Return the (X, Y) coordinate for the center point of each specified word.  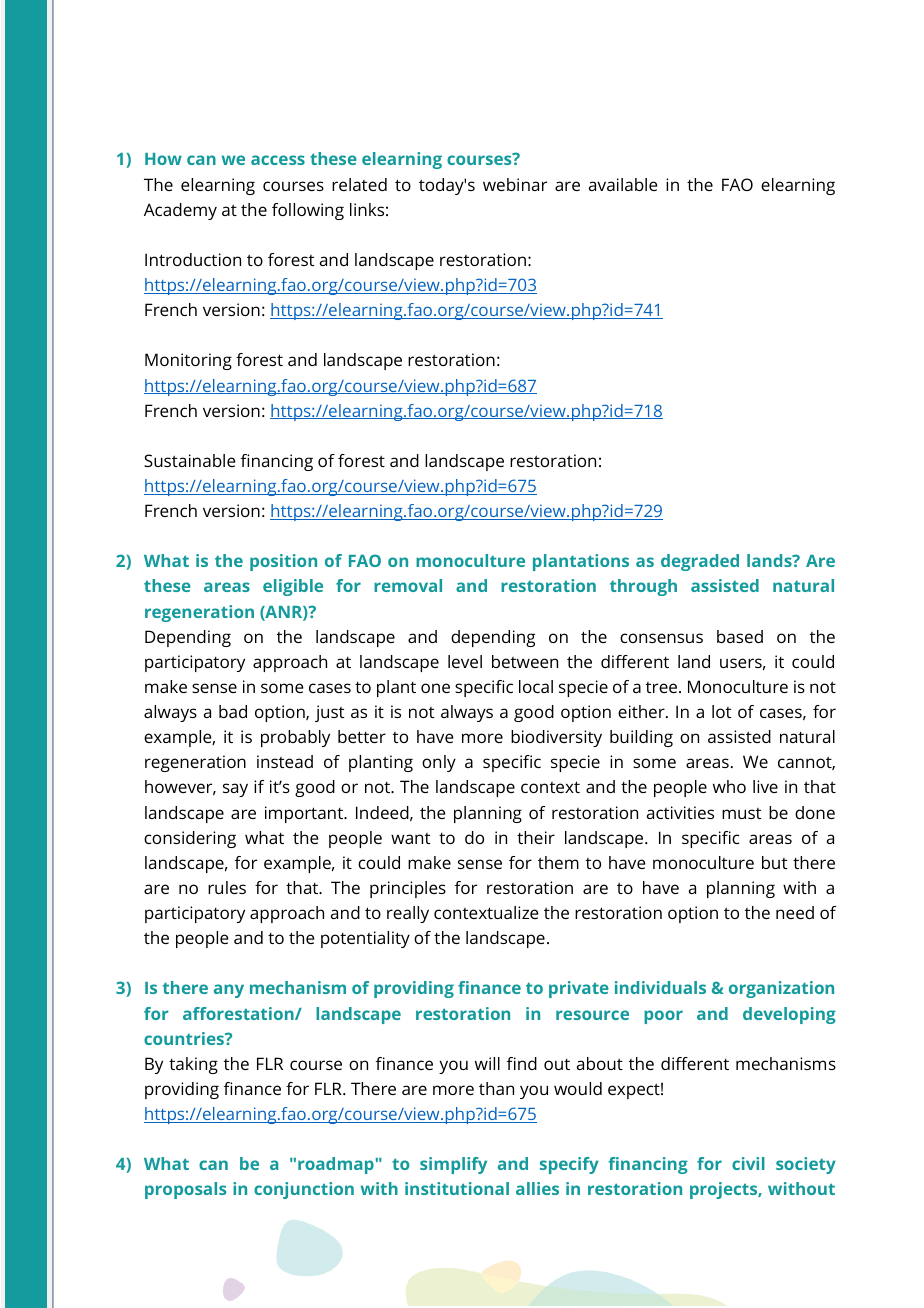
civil (748, 1163)
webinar (515, 184)
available (623, 184)
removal (408, 585)
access (278, 160)
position (283, 562)
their (536, 837)
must (741, 813)
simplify (453, 1165)
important (305, 814)
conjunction (304, 1190)
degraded (700, 562)
